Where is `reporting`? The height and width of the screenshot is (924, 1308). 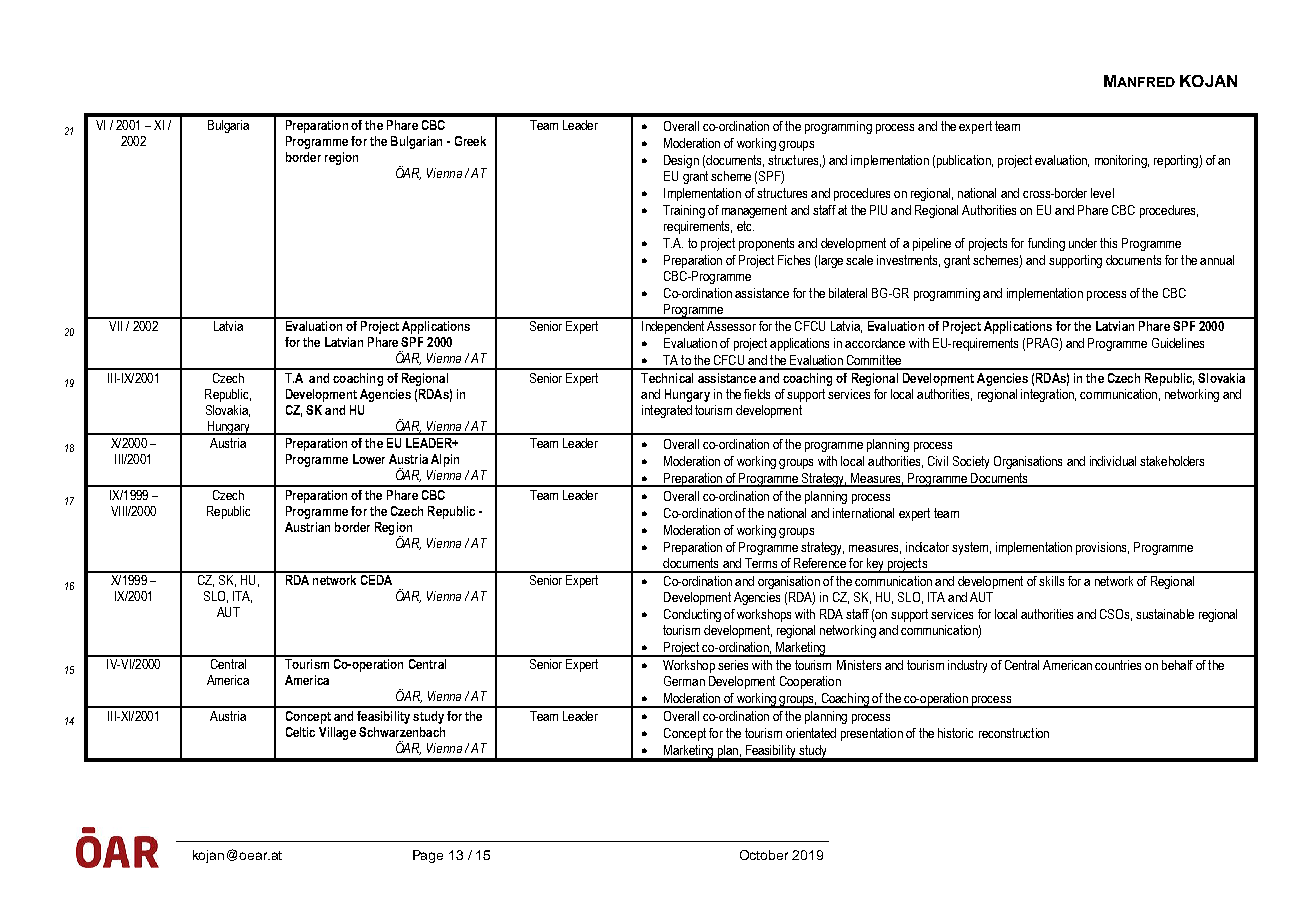
reporting is located at coordinates (1177, 161).
